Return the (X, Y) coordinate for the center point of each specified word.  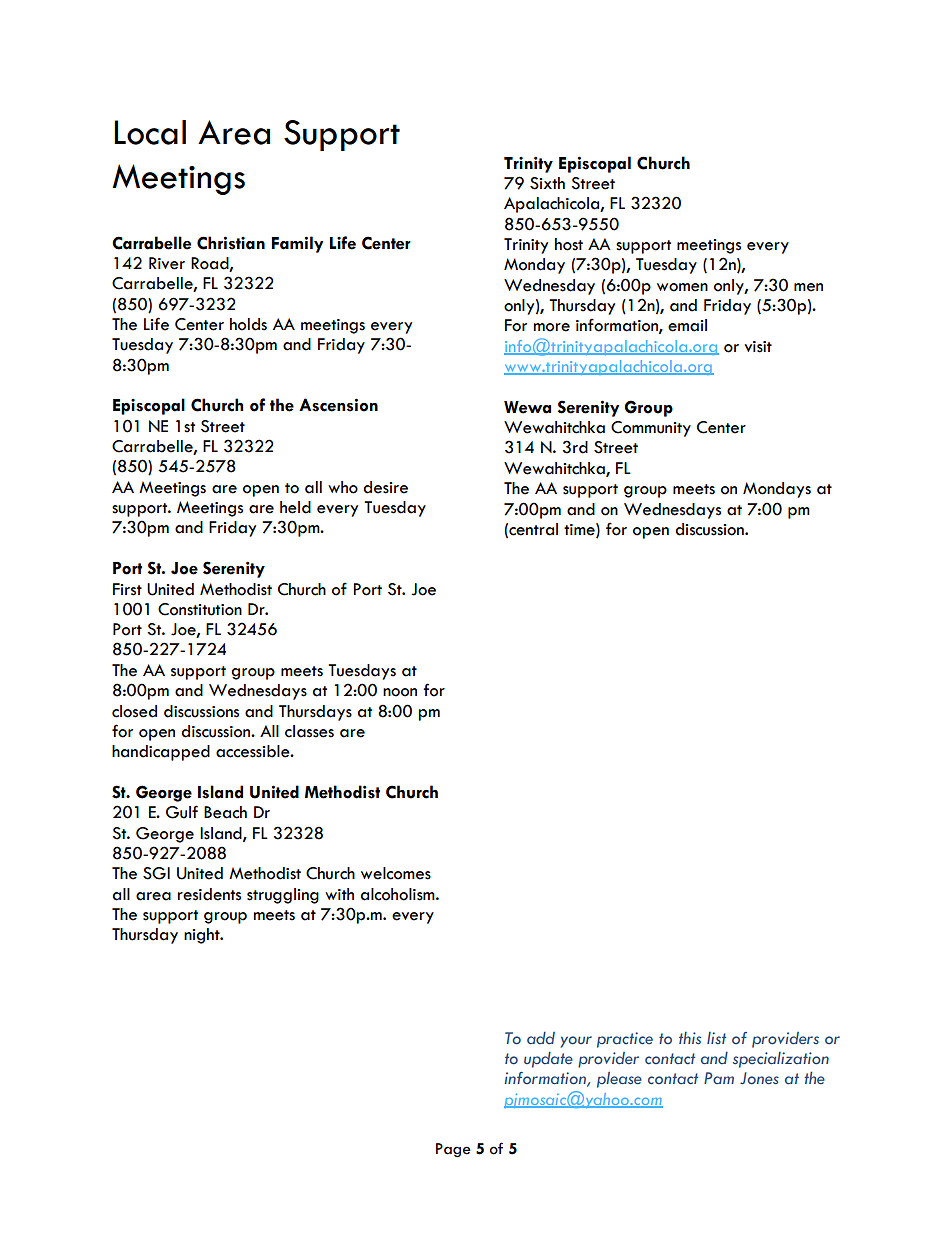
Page (453, 1150)
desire (385, 487)
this (690, 1038)
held (295, 507)
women (682, 287)
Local (150, 132)
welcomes (396, 873)
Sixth (547, 183)
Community (651, 429)
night (203, 936)
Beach (225, 812)
